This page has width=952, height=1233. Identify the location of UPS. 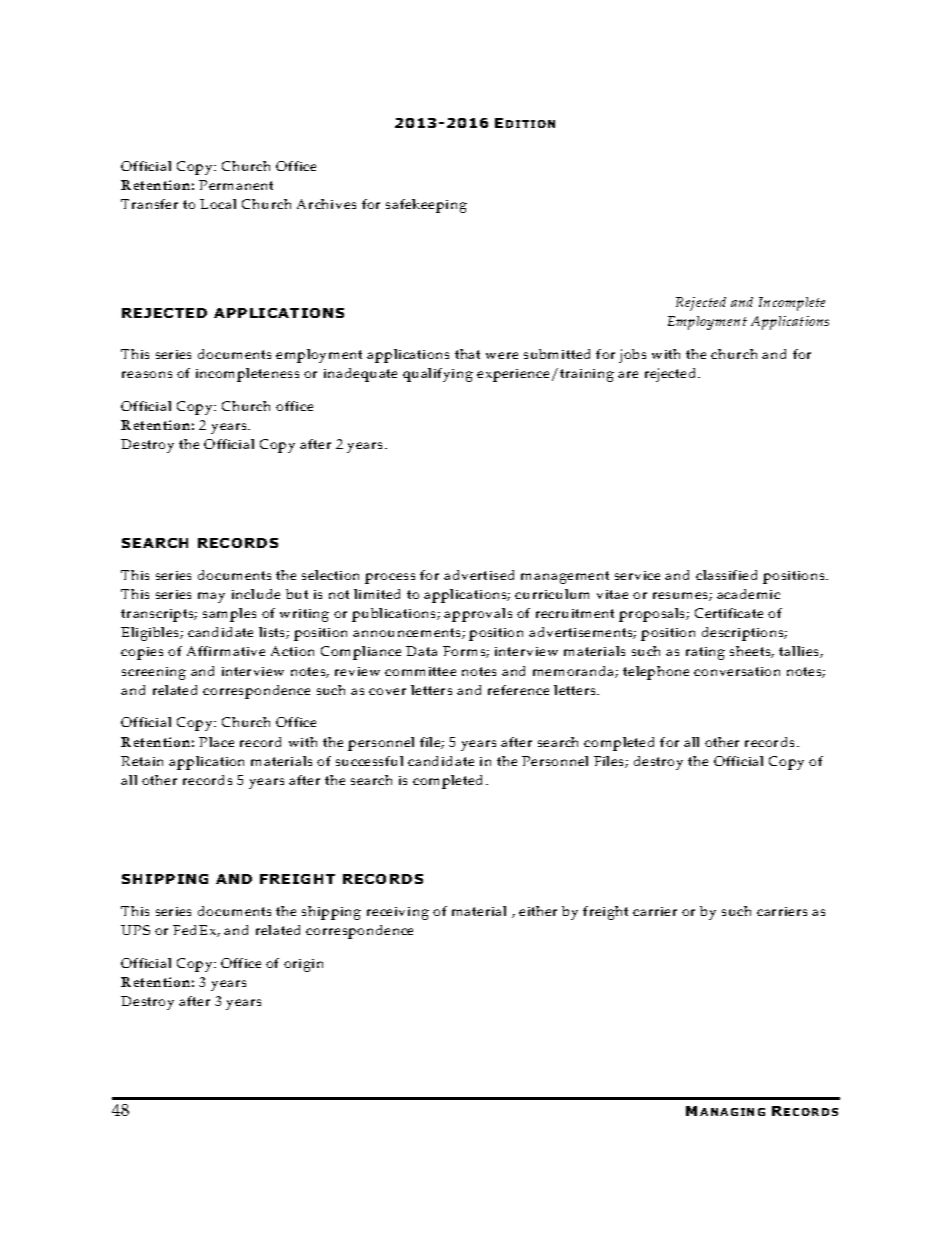
(135, 930).
